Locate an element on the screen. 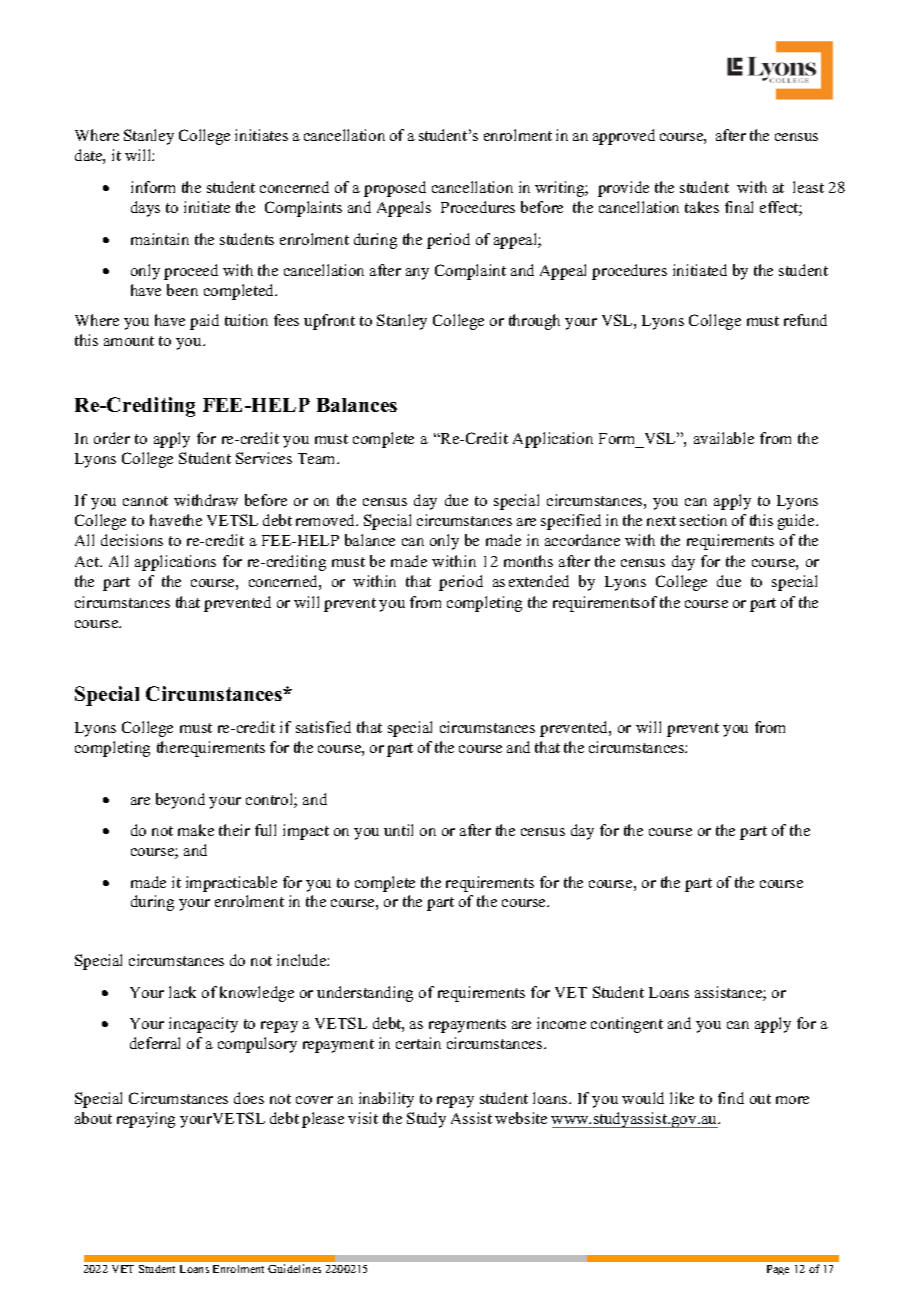  website is located at coordinates (521, 1118).
